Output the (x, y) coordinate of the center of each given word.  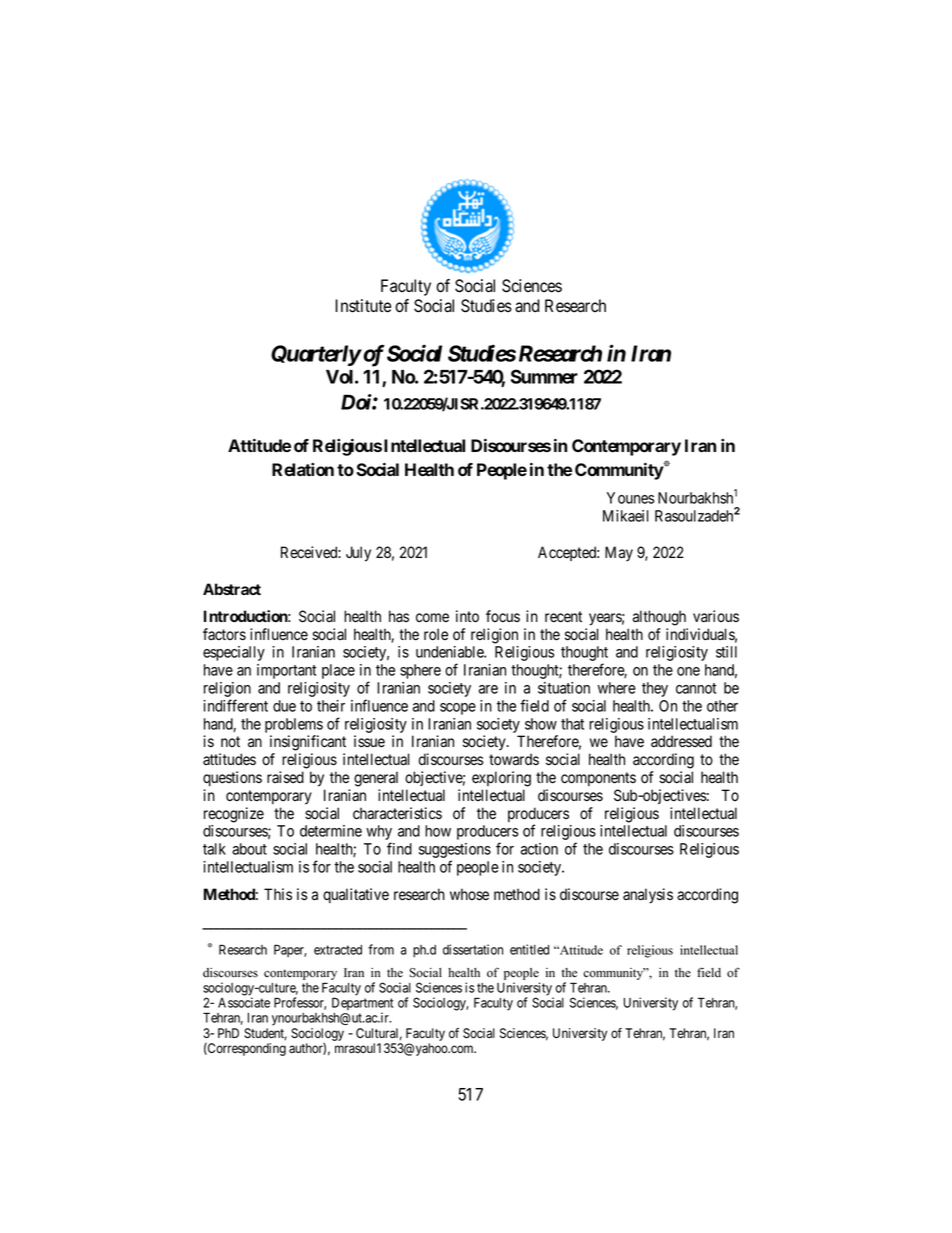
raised (285, 777)
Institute (363, 306)
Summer (544, 376)
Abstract (232, 589)
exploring (501, 779)
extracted (338, 950)
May (619, 554)
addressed (681, 741)
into (467, 616)
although (659, 618)
